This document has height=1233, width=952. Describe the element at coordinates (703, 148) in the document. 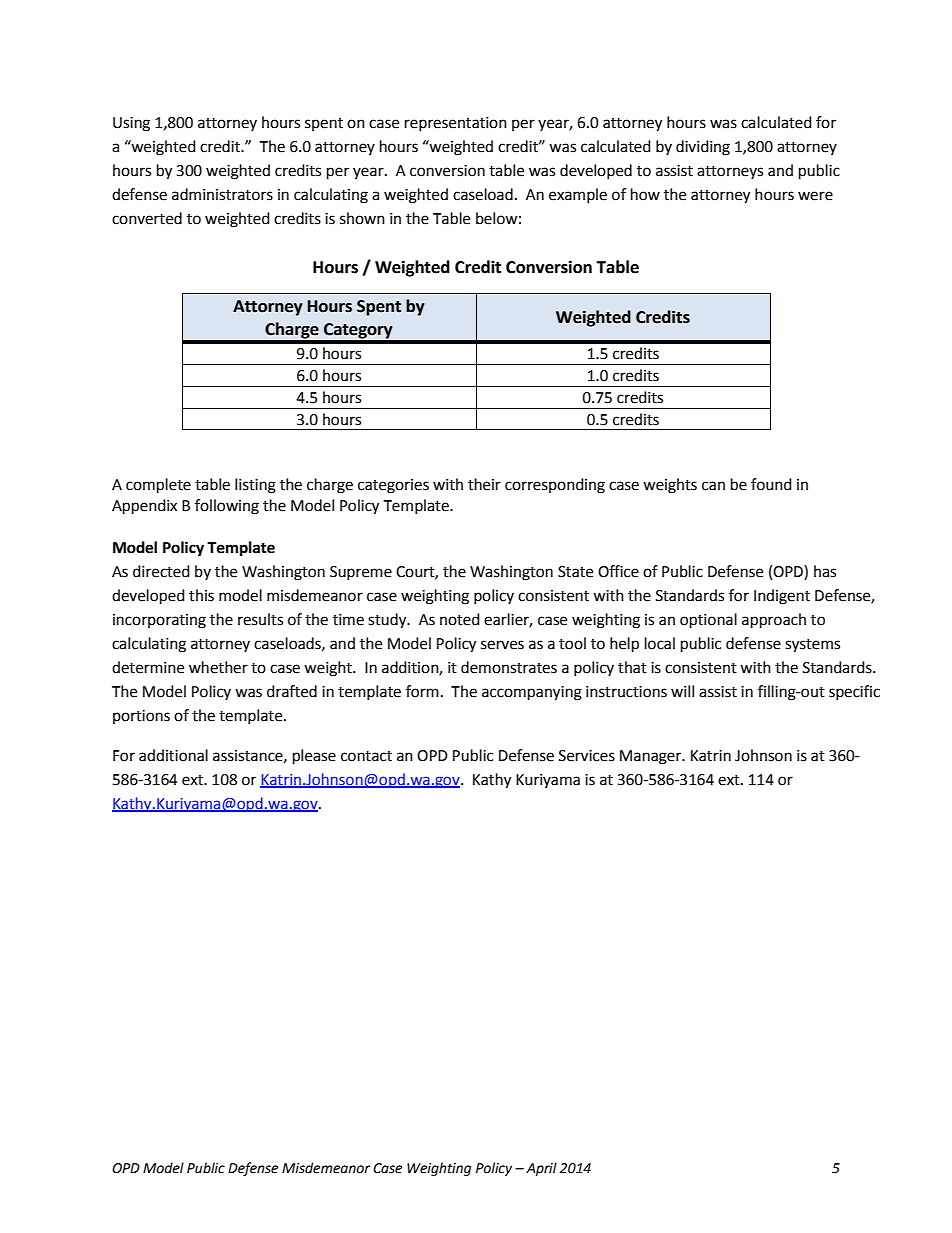

I see `dividing` at that location.
